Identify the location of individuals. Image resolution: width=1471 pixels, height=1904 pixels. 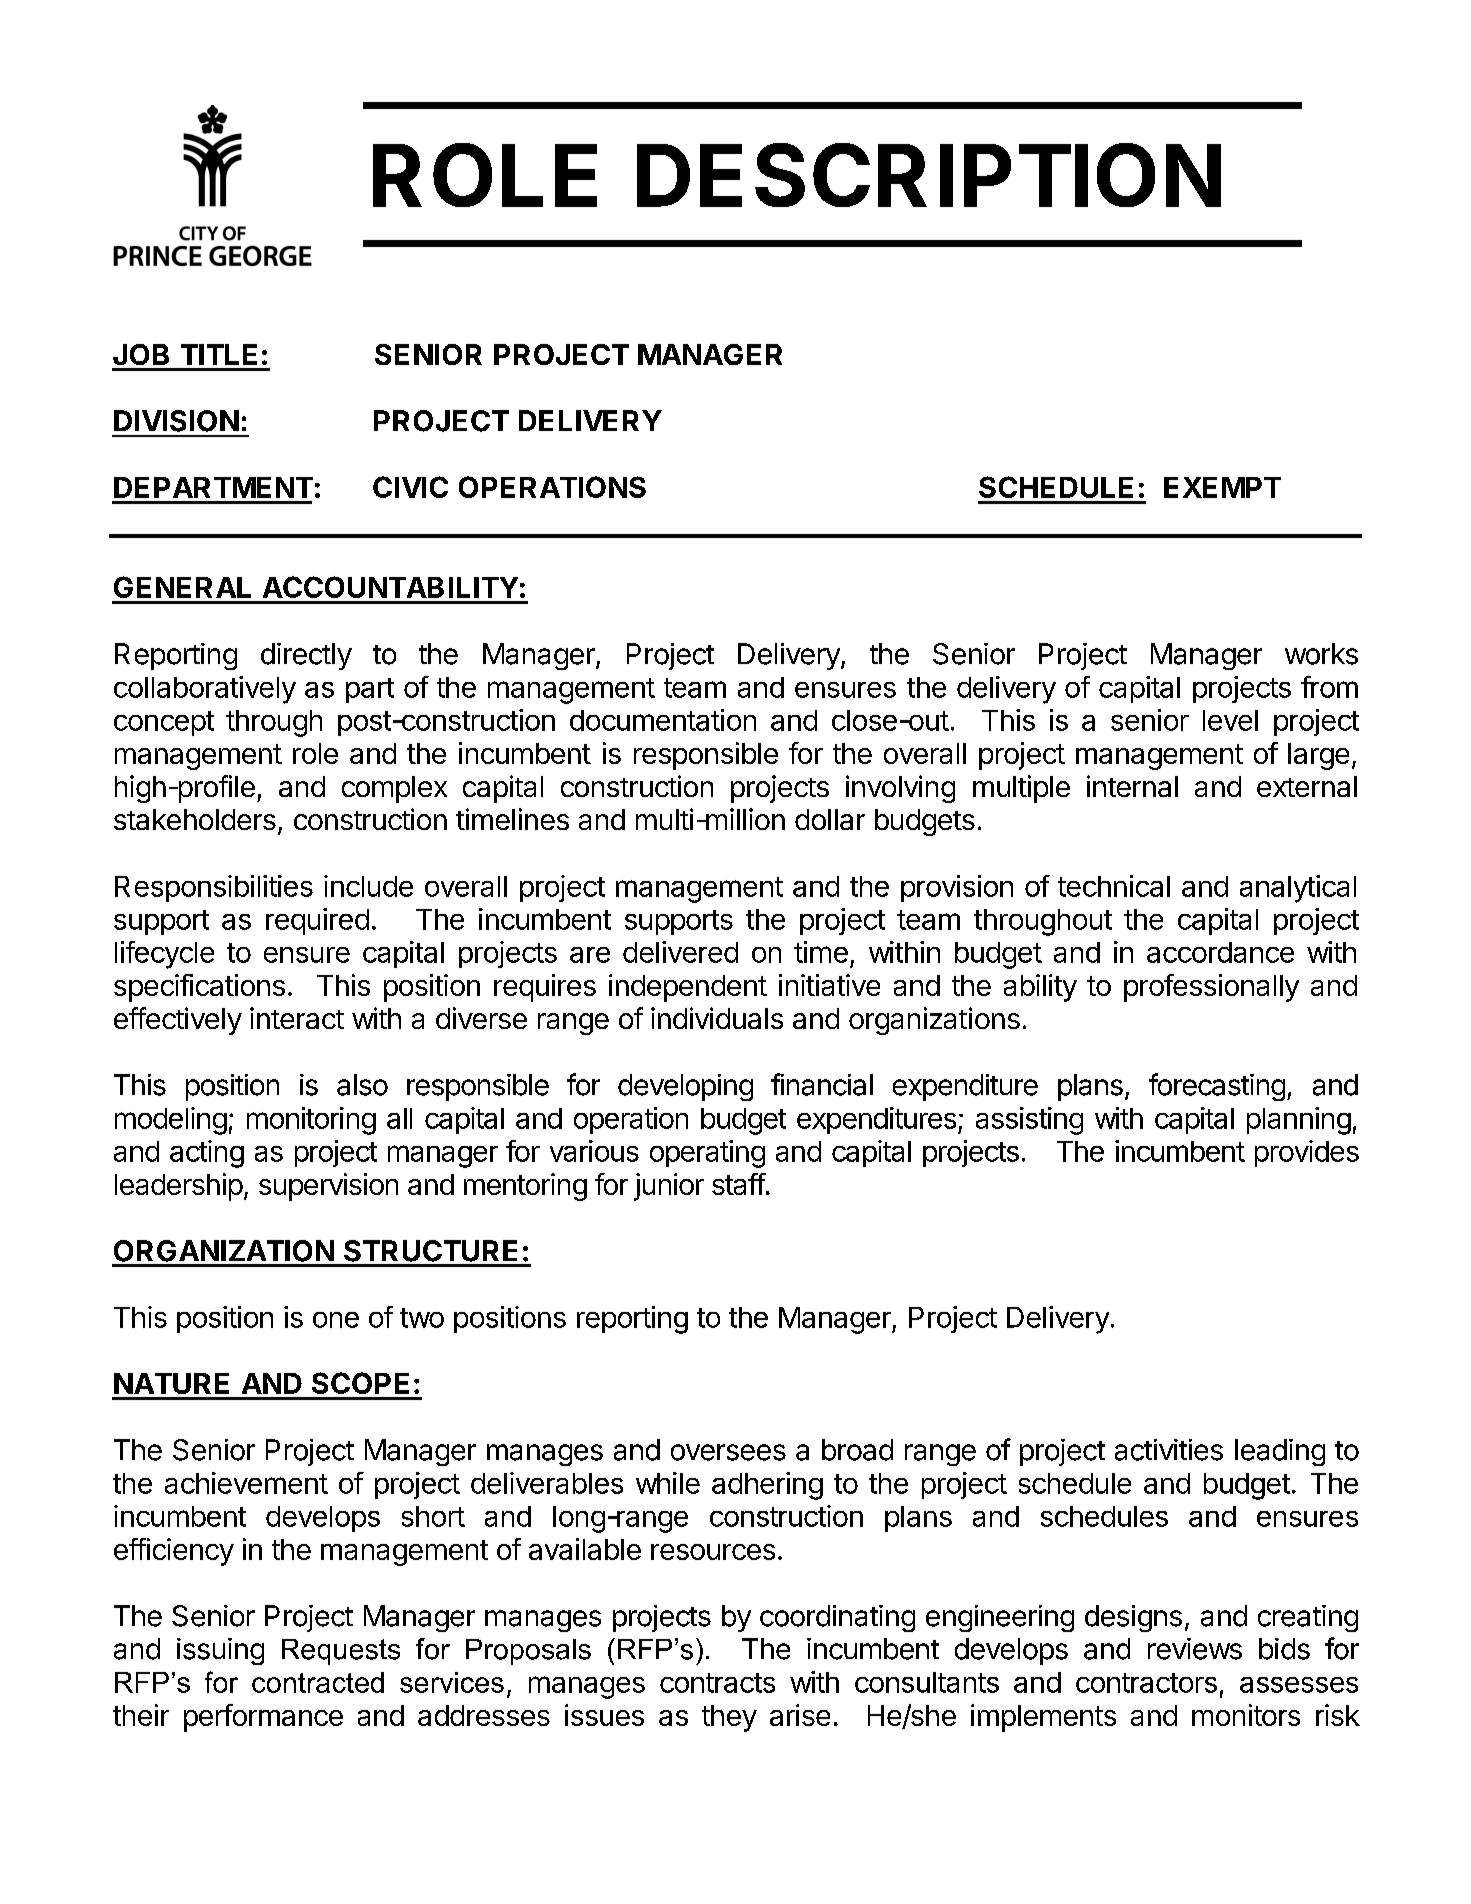
(717, 1018).
